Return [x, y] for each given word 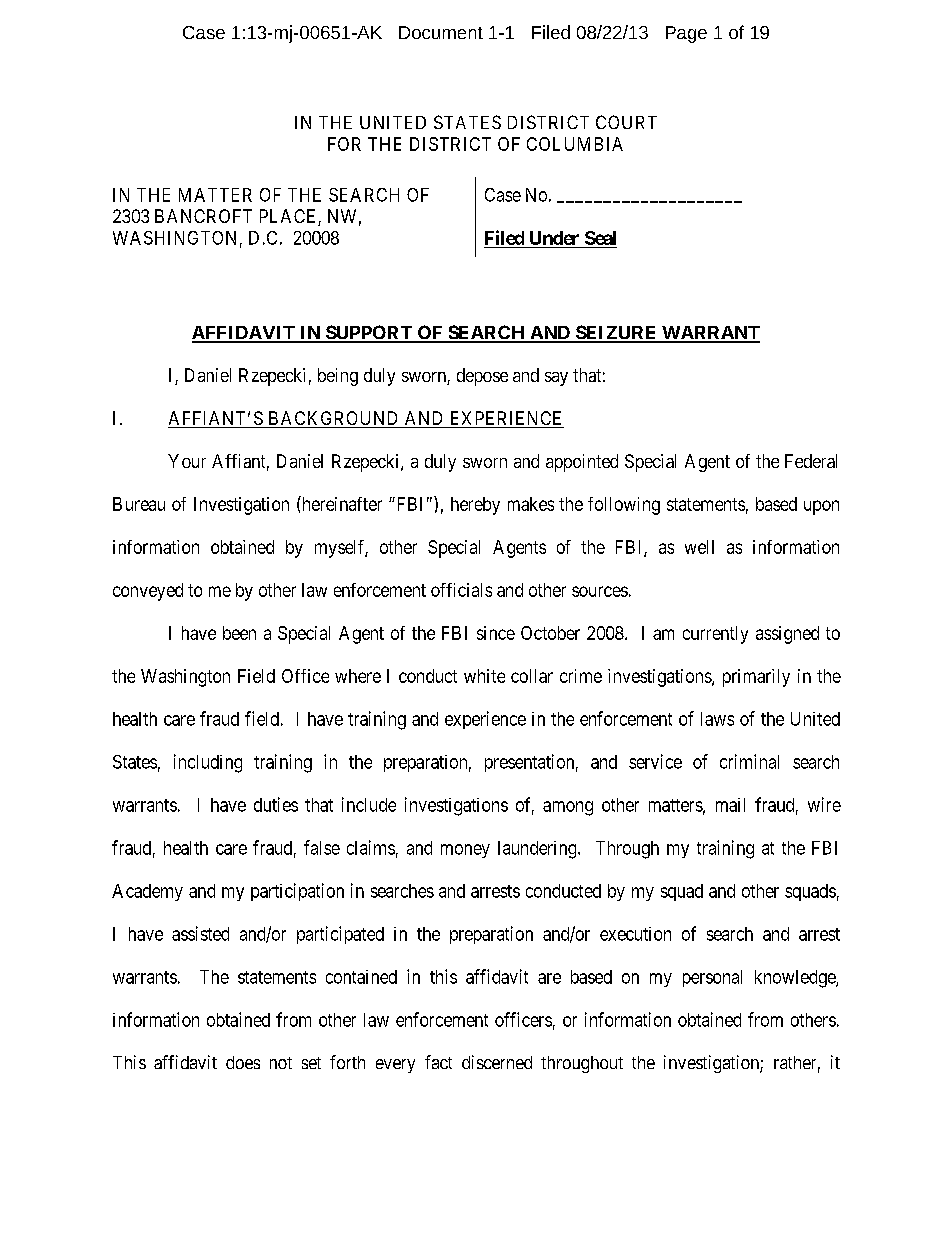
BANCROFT [203, 216]
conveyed [148, 592]
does [243, 1062]
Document [441, 32]
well [699, 547]
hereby [475, 506]
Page [686, 34]
